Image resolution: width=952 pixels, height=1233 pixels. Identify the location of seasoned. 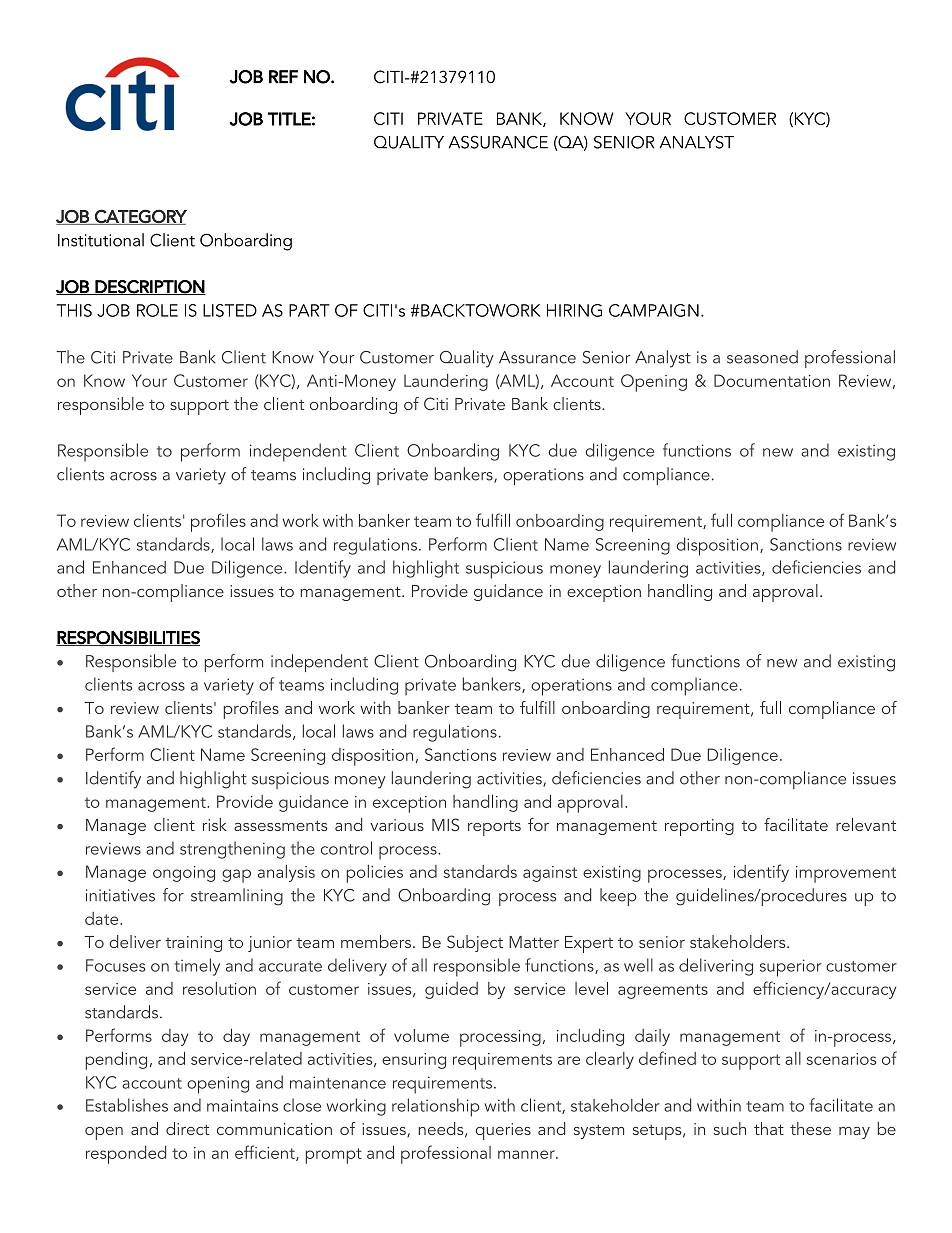
(762, 357).
